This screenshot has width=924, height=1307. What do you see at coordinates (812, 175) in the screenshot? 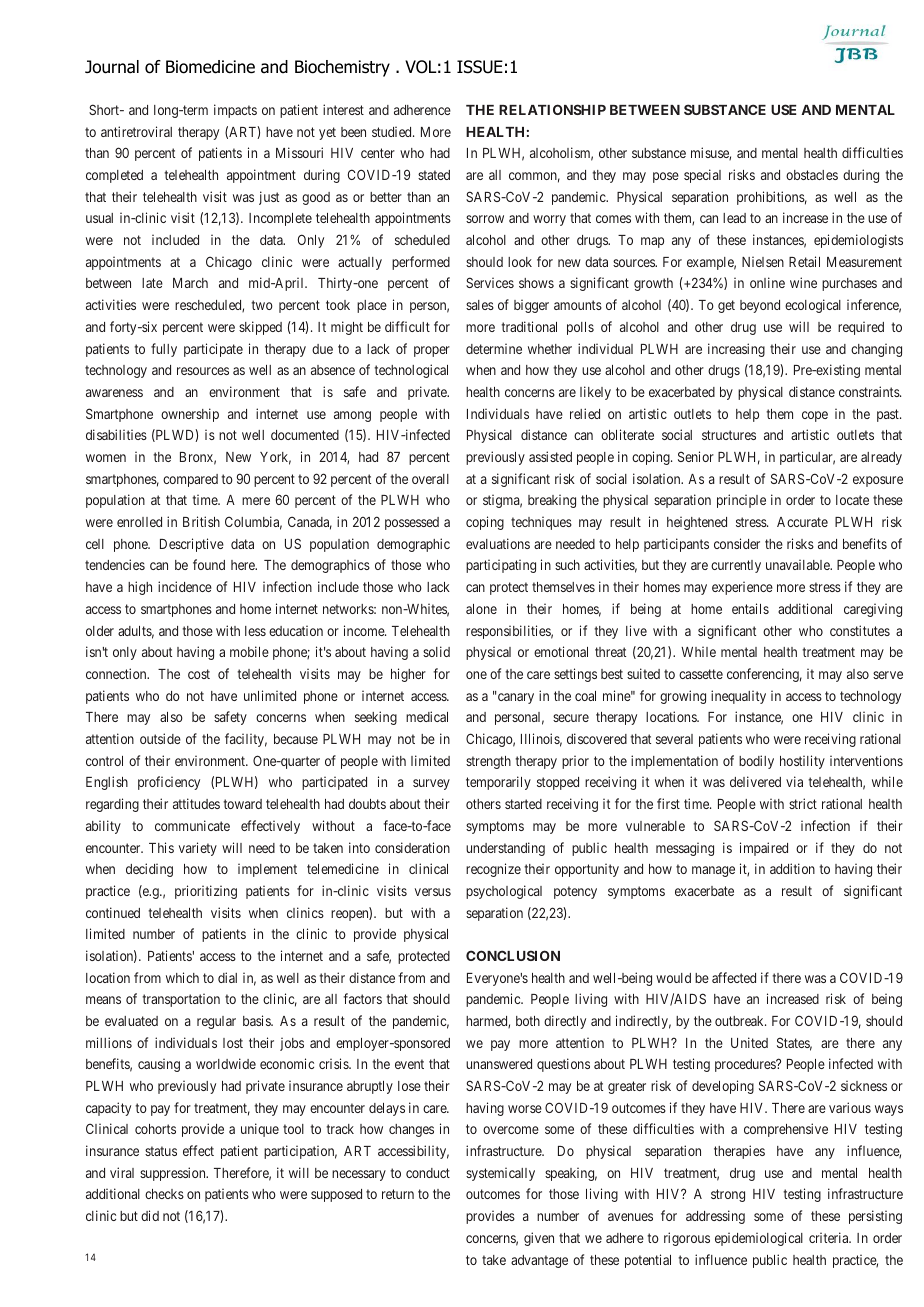
I see `obstacles` at bounding box center [812, 175].
